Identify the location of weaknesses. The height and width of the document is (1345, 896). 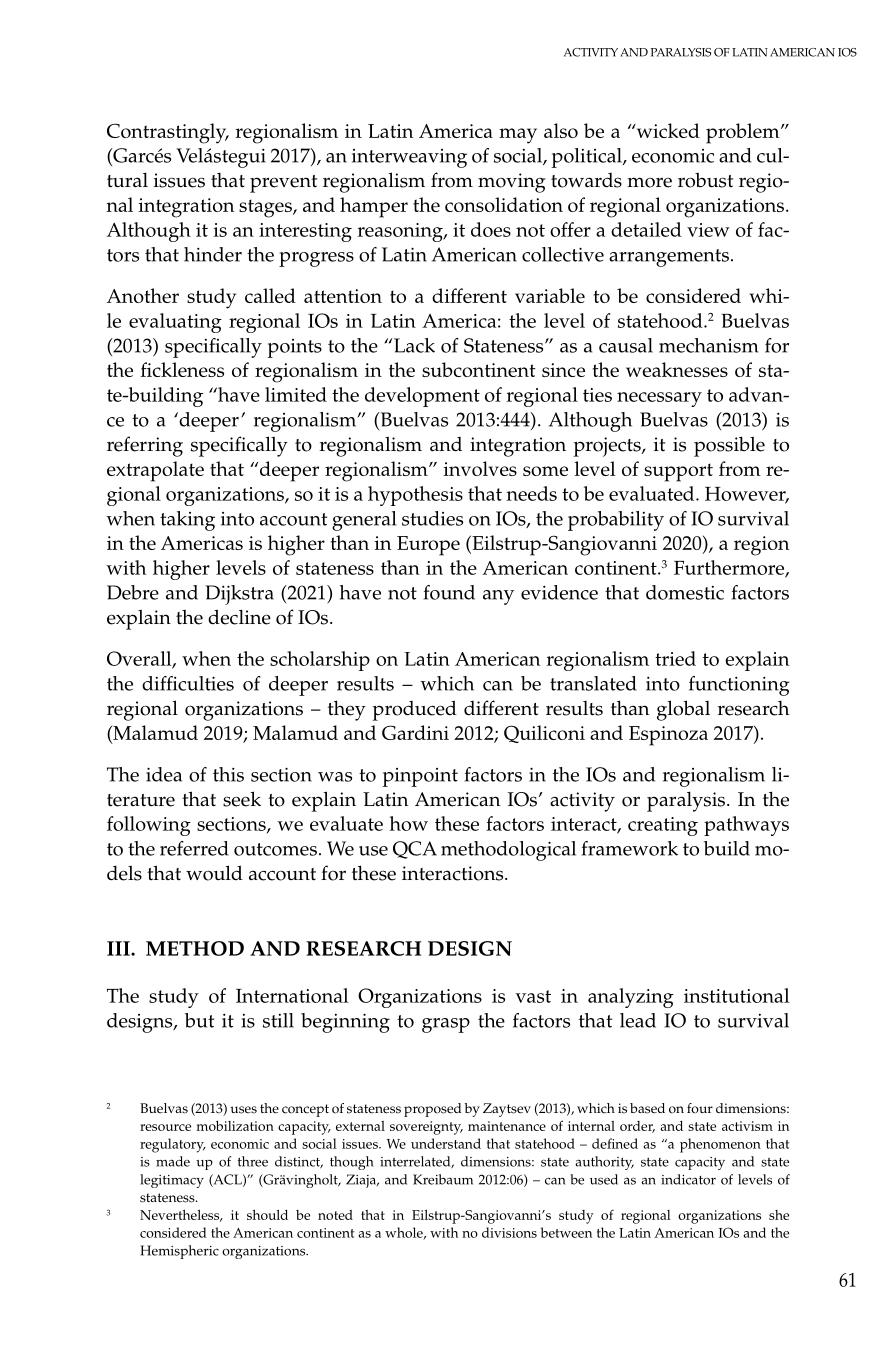
(677, 369).
